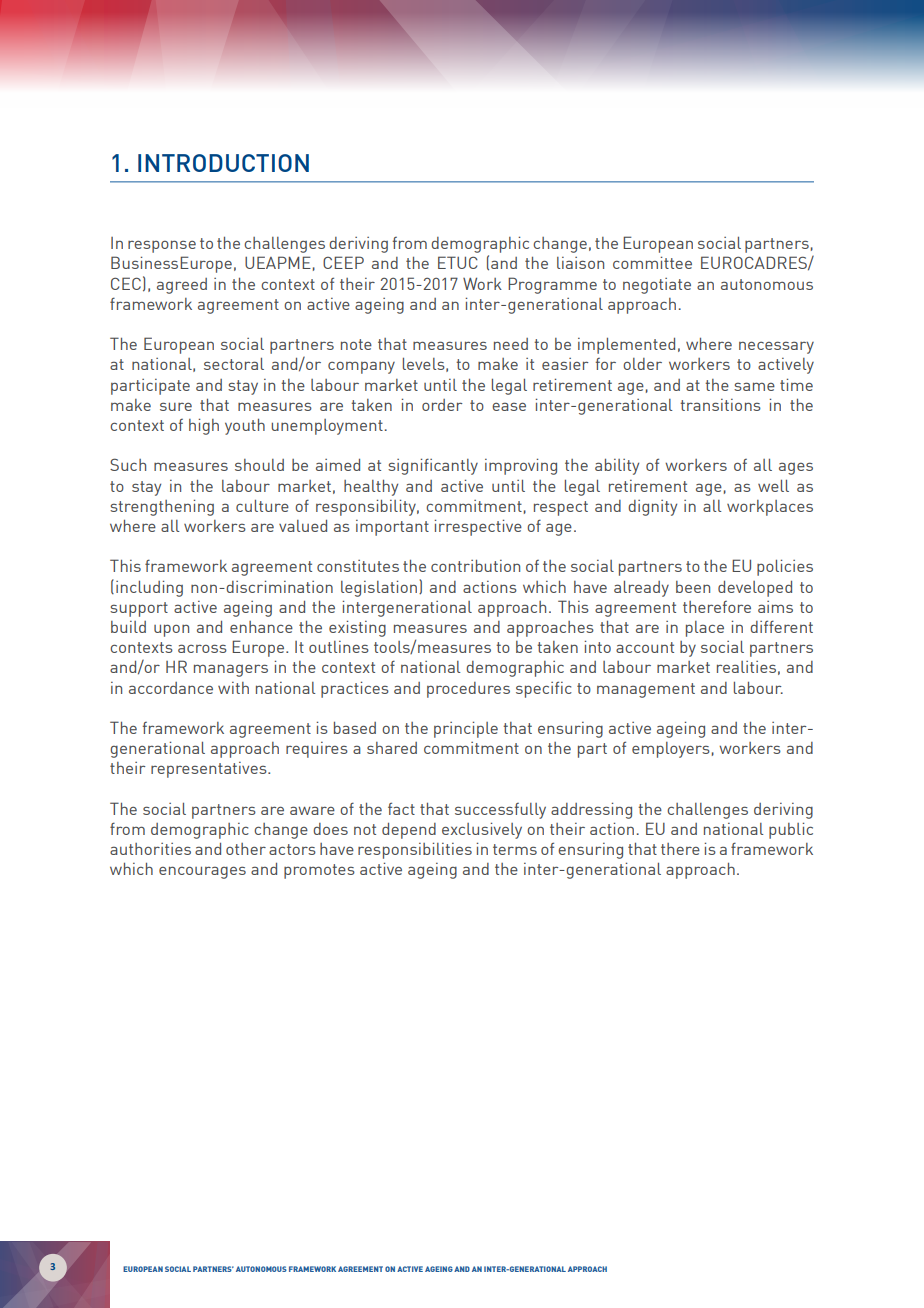  I want to click on liaison, so click(580, 263).
